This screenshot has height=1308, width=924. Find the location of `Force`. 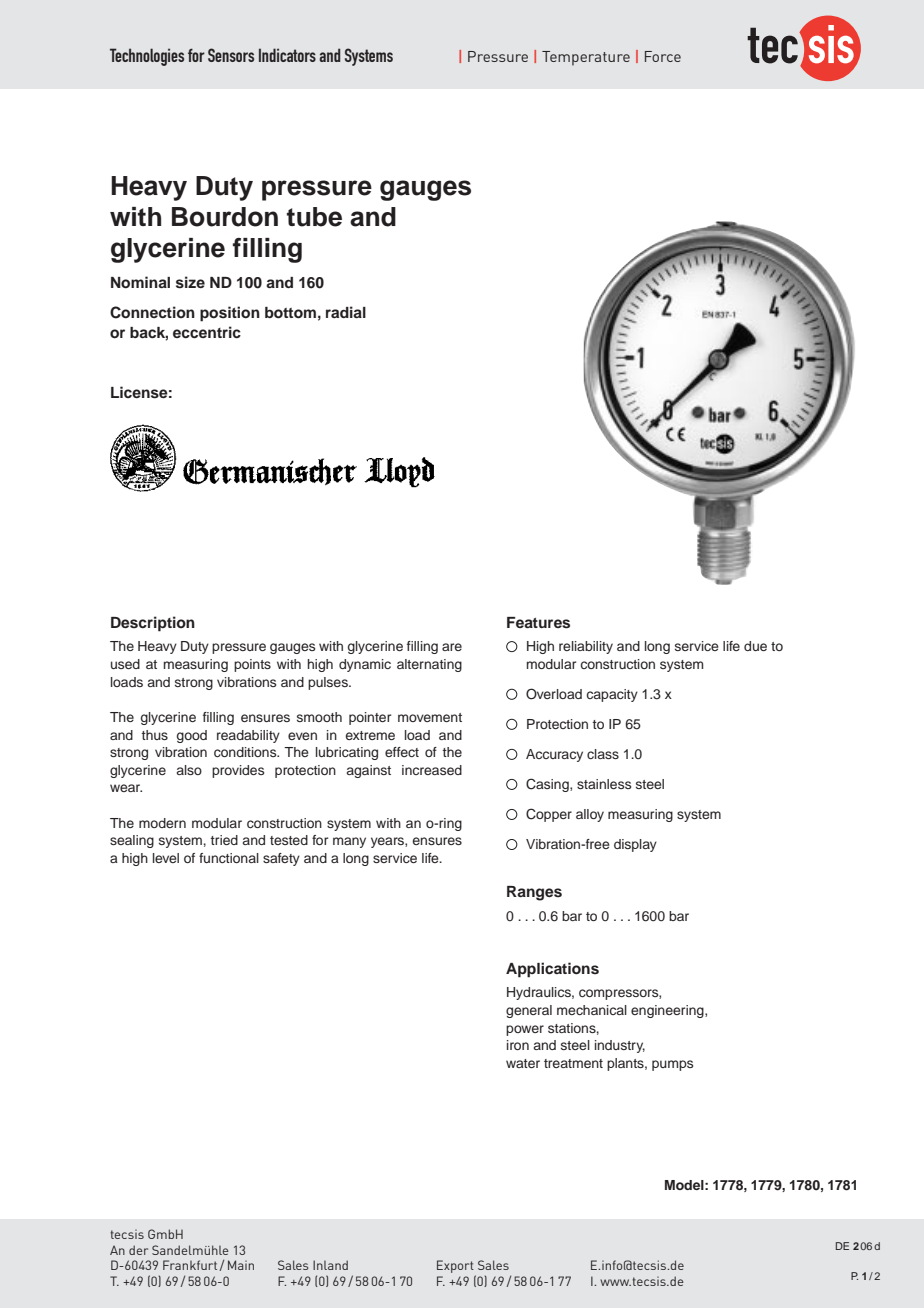

Force is located at coordinates (663, 56).
